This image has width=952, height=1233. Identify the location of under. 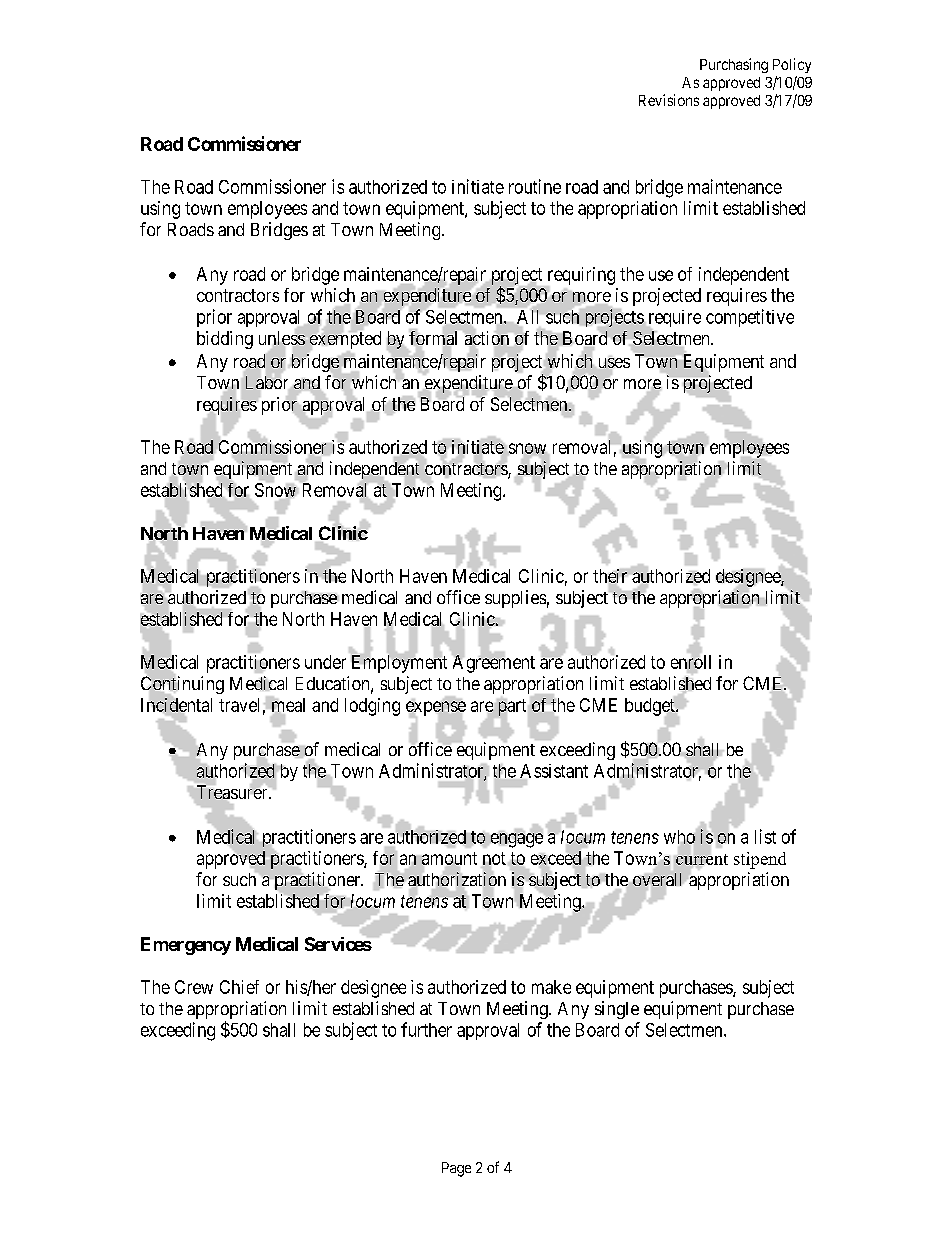
(325, 662).
